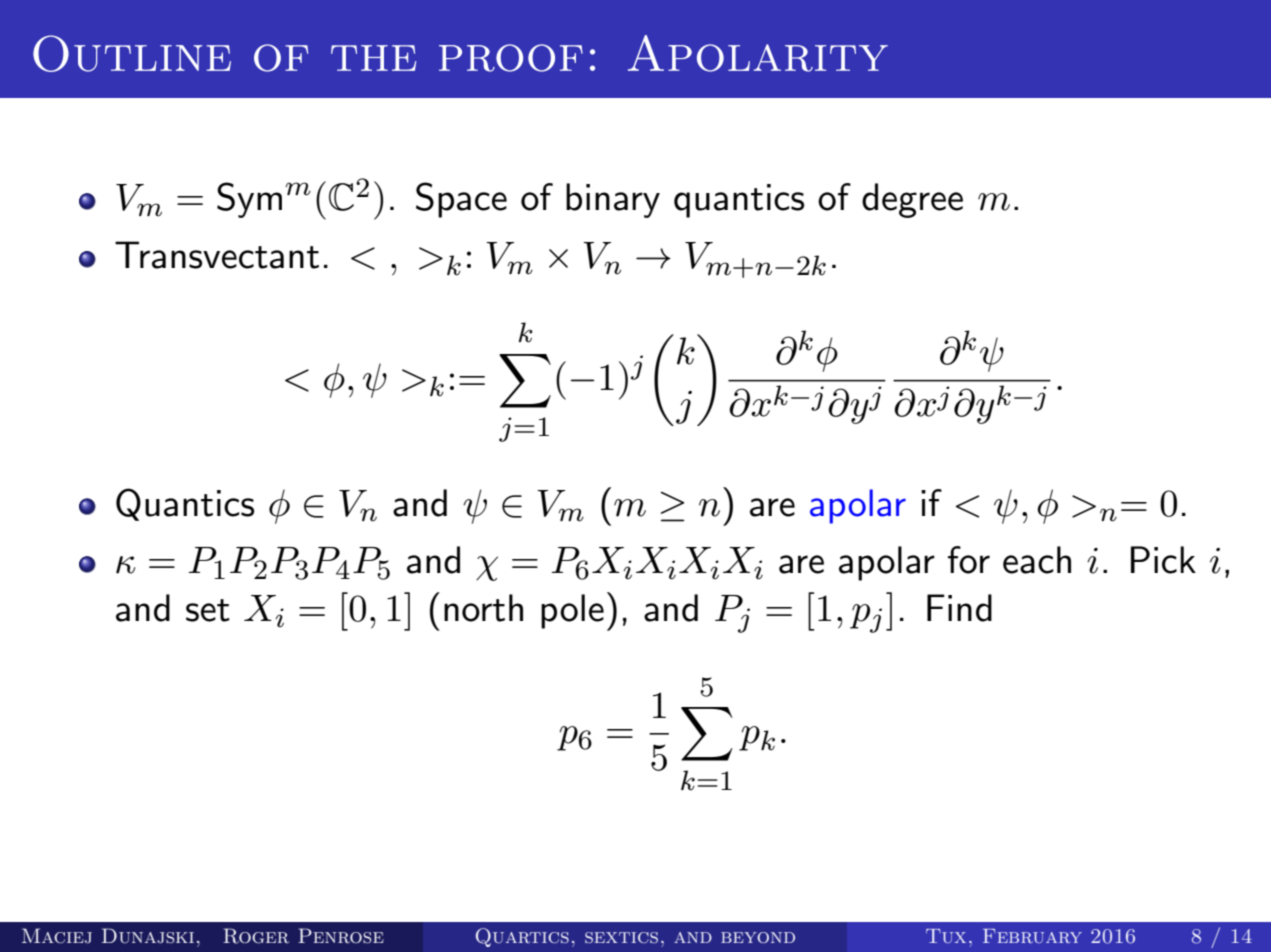 The image size is (1271, 952). Describe the element at coordinates (959, 608) in the image. I see `Find` at that location.
